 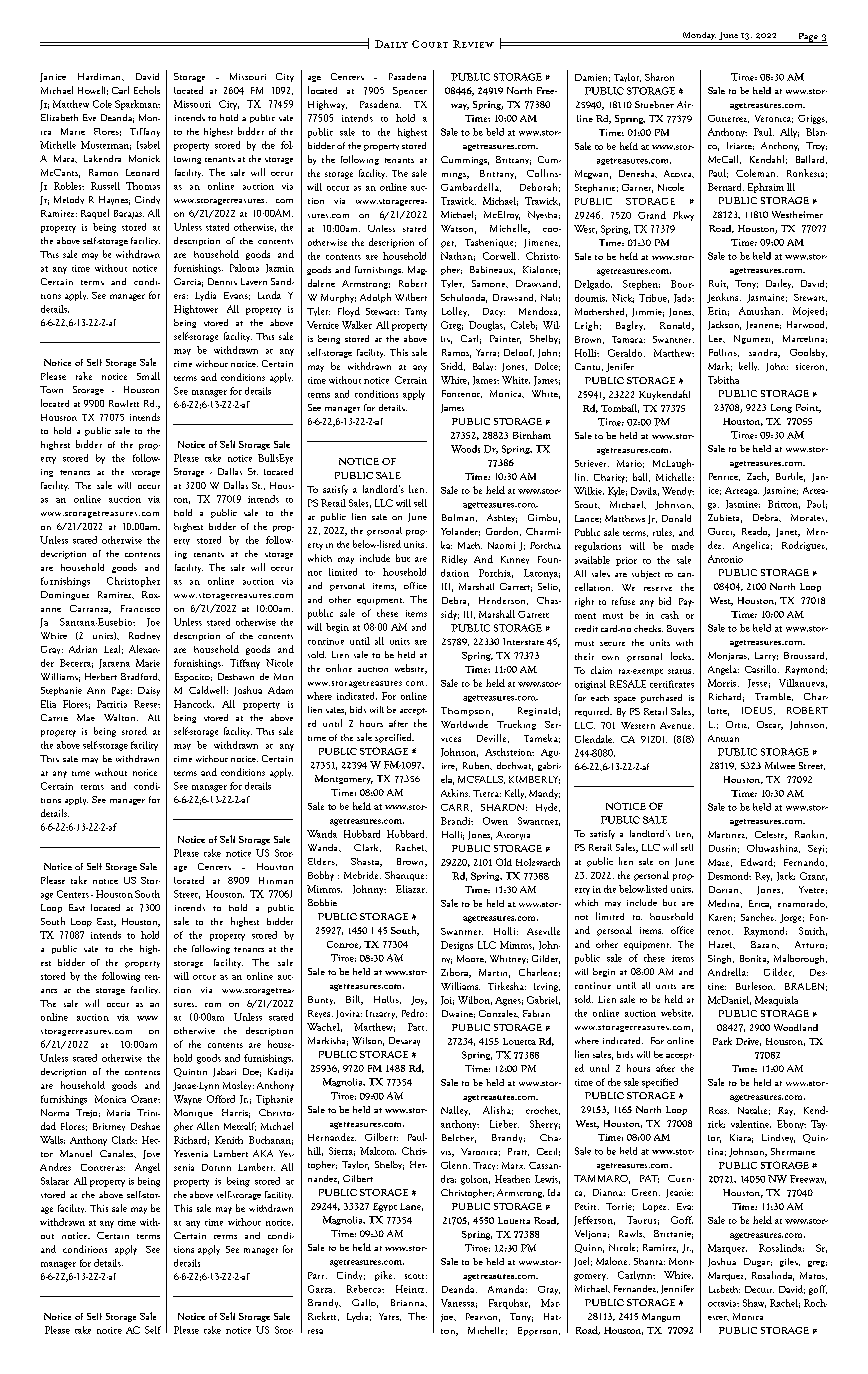 What do you see at coordinates (140, 677) in the screenshot?
I see `Bradford` at bounding box center [140, 677].
